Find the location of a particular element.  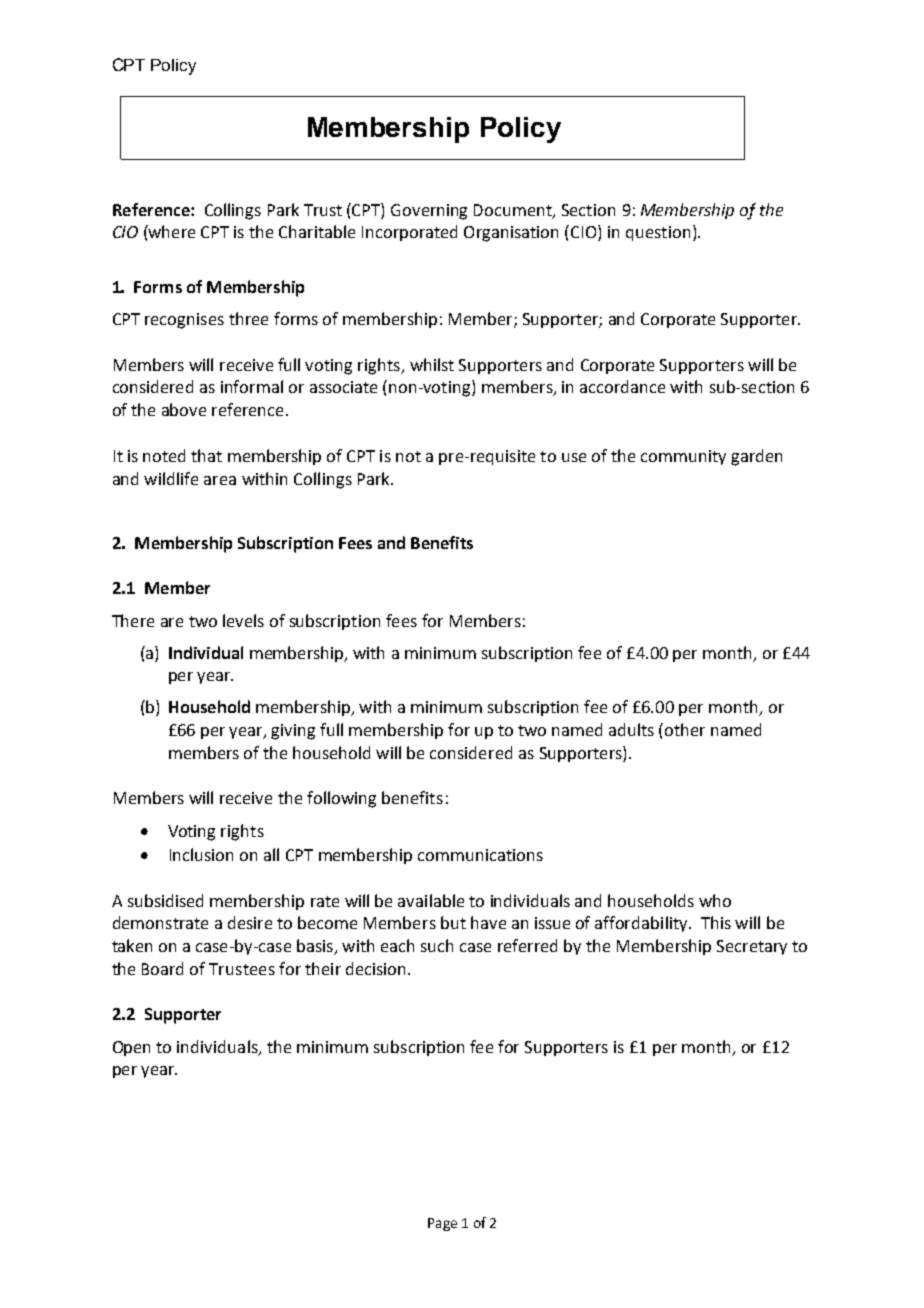

levels is located at coordinates (243, 620).
